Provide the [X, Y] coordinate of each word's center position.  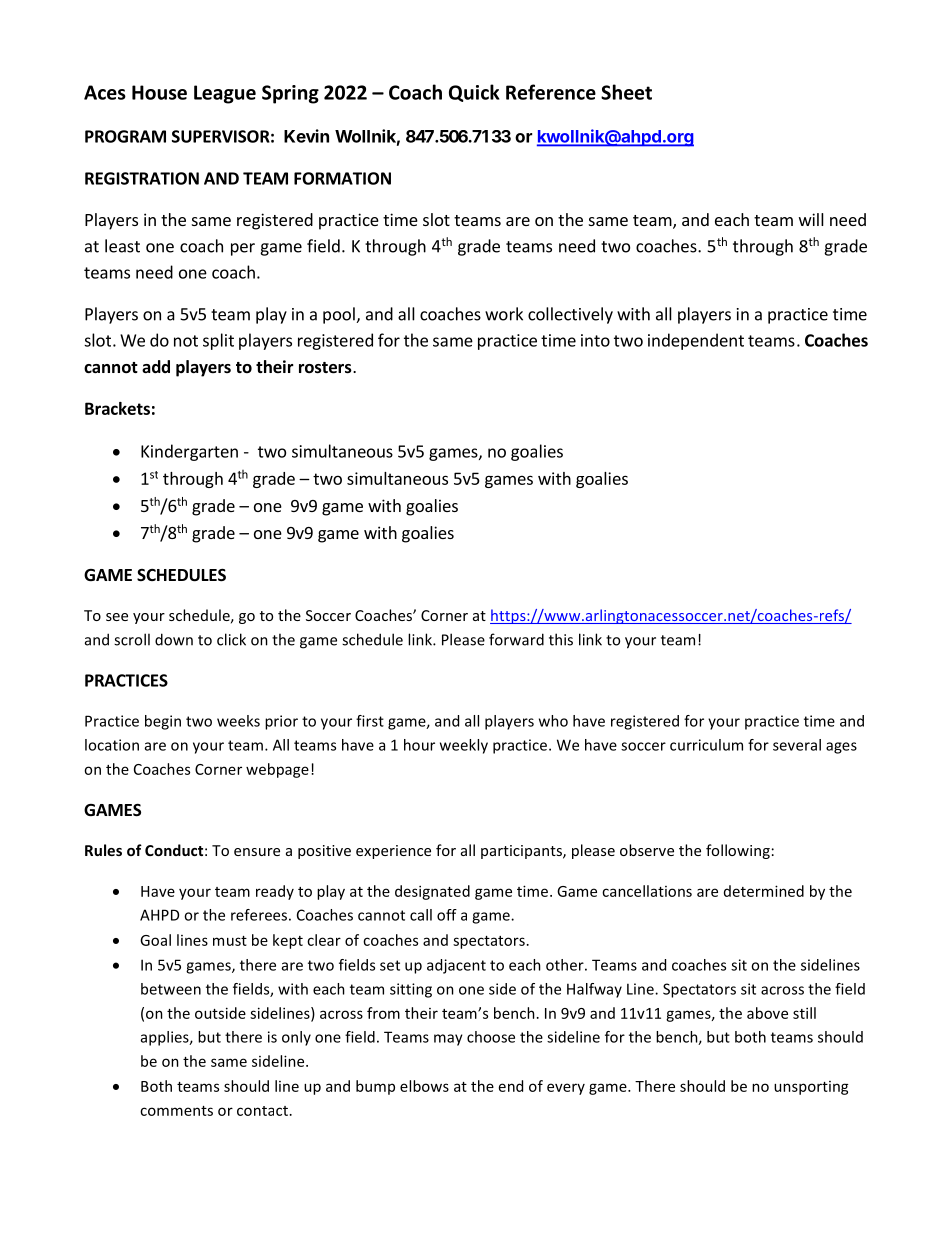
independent [696, 341]
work [504, 314]
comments [176, 1111]
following [738, 851]
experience [393, 852]
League [225, 94]
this [561, 639]
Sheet [626, 92]
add [156, 366]
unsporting [811, 1088]
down [174, 639]
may [448, 1040]
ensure [257, 852]
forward [516, 639]
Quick [474, 93]
